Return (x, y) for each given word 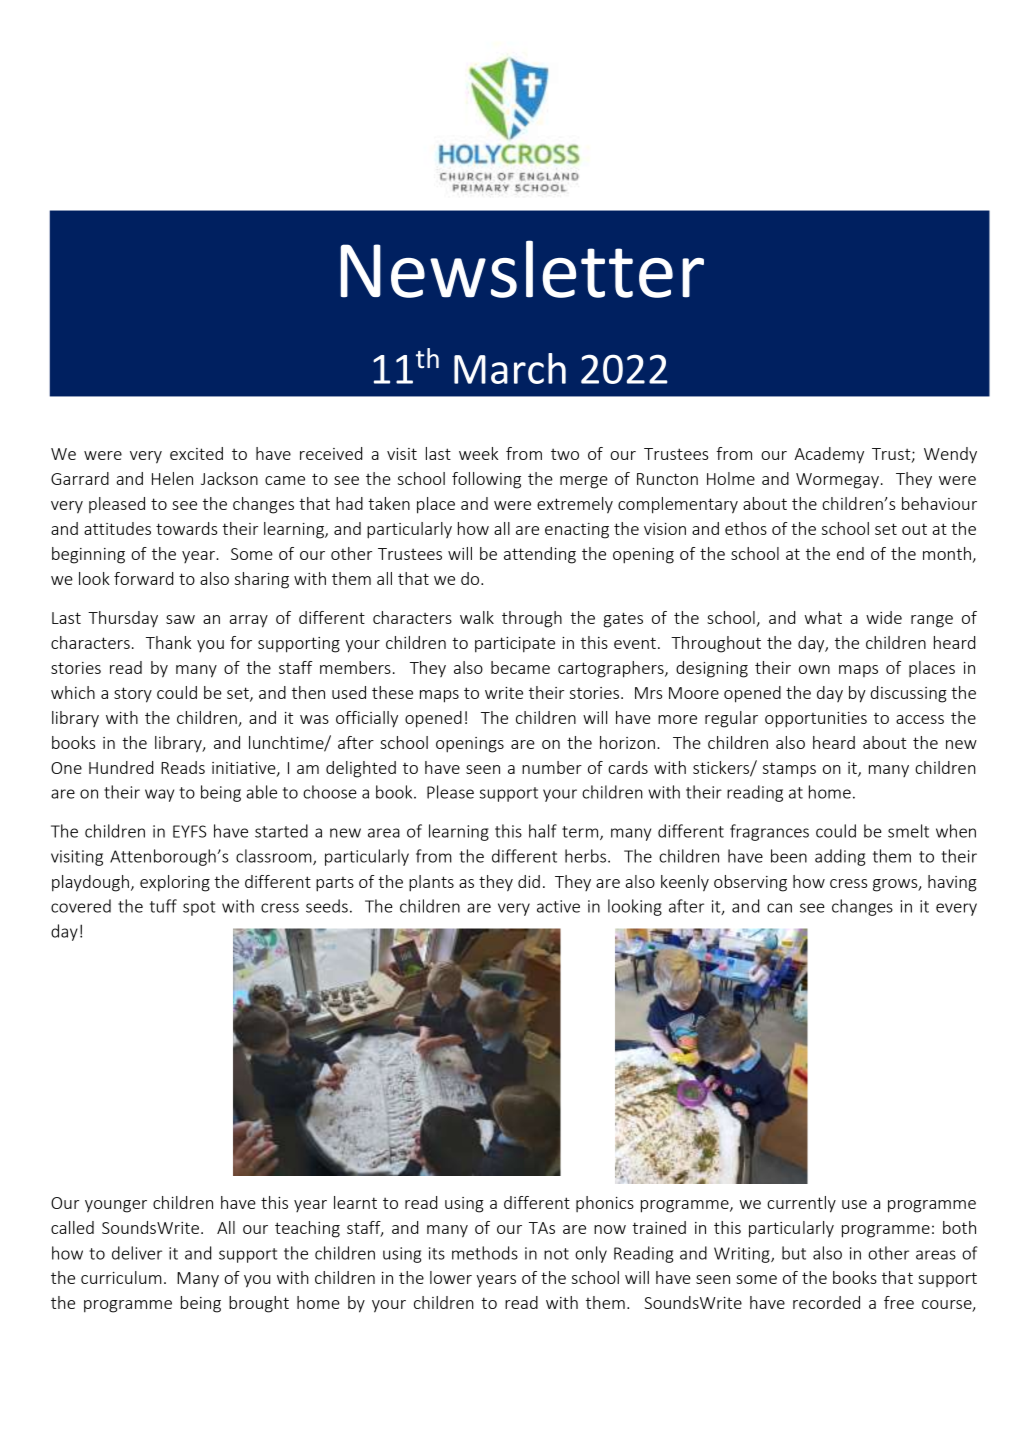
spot (199, 908)
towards (186, 528)
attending (540, 555)
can (779, 908)
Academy (829, 455)
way (159, 795)
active (558, 906)
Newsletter (522, 269)
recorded (826, 1302)
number (552, 767)
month (947, 553)
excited (196, 453)
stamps (789, 770)
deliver (137, 1253)
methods (485, 1253)
